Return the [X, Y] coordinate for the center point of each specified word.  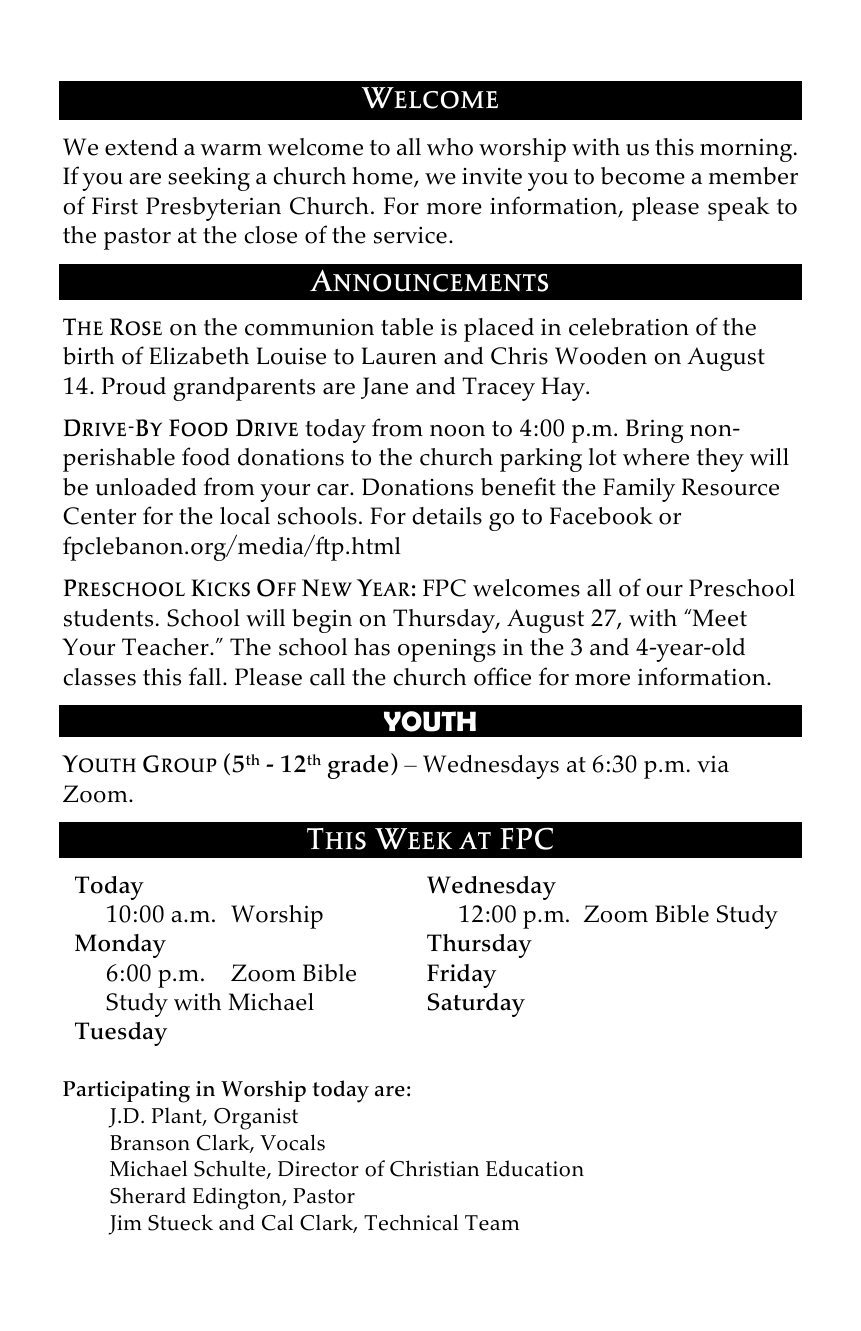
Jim [125, 1225]
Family [639, 490]
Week [413, 839]
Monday [120, 946]
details [447, 516]
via [713, 764]
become [643, 176]
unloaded [146, 487]
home [383, 177]
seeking [209, 179]
